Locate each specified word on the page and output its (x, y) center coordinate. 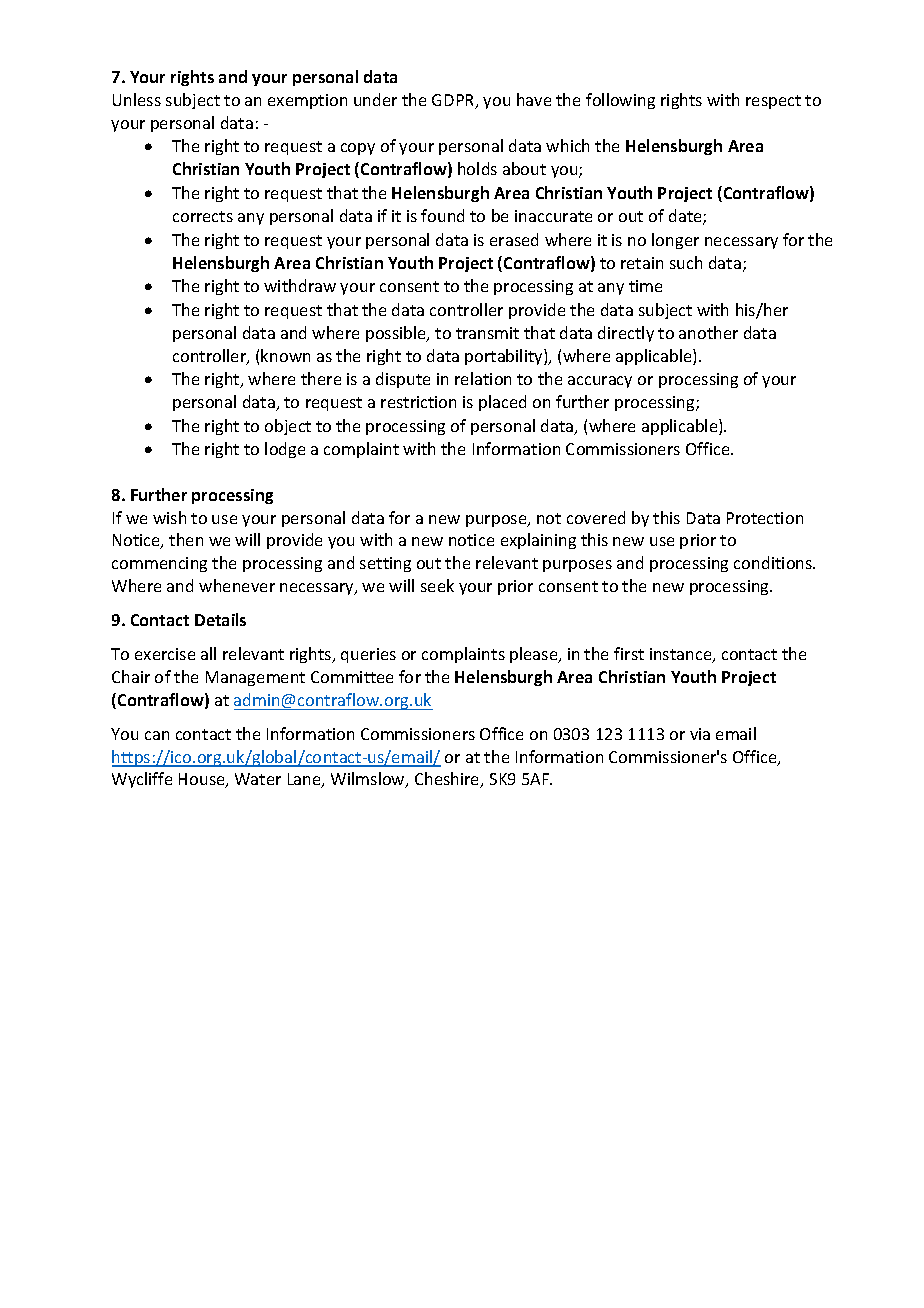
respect (773, 102)
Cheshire (448, 780)
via (700, 734)
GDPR (454, 101)
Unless (137, 99)
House (203, 780)
